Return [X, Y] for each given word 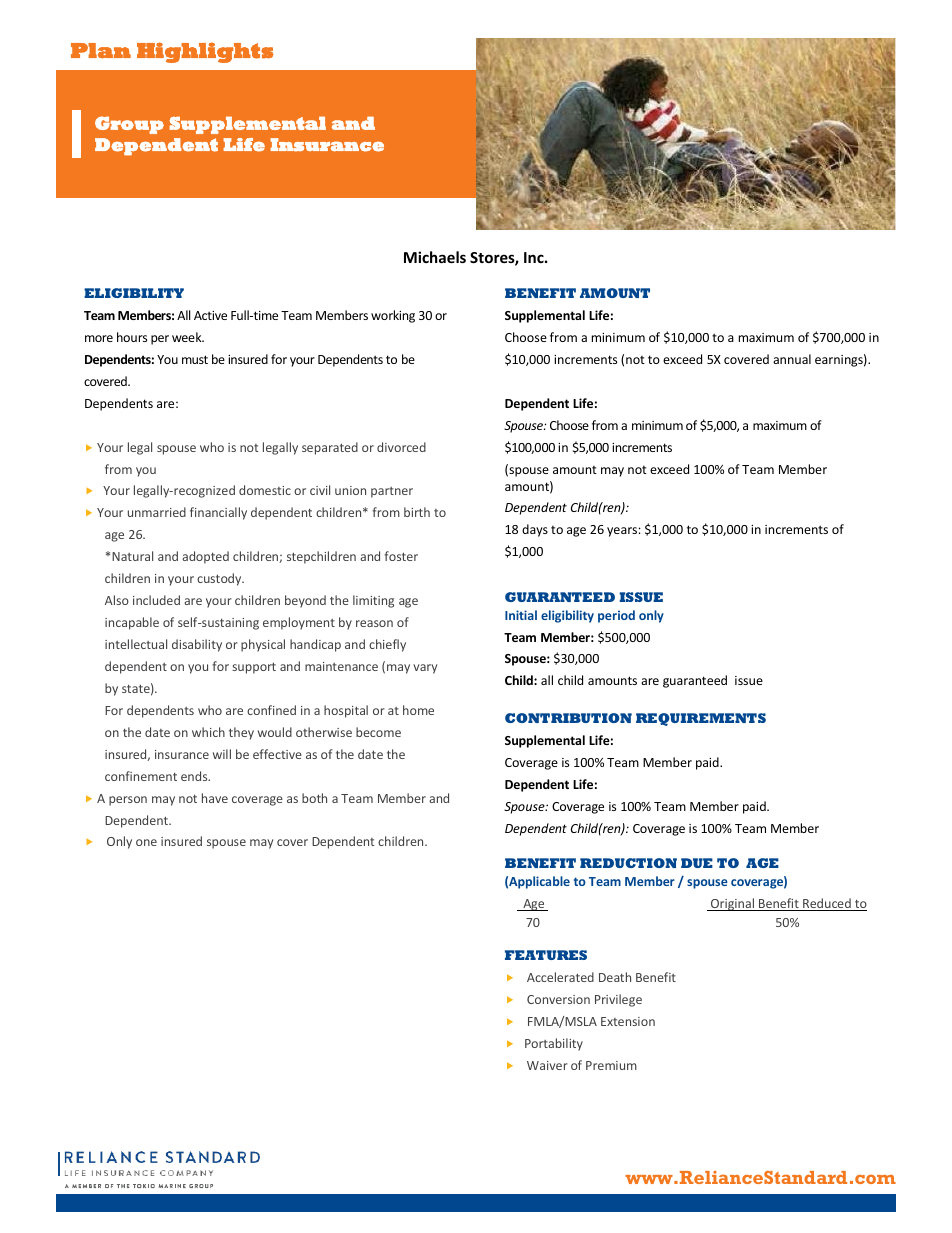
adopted [205, 557]
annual [792, 359]
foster [401, 556]
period [616, 616]
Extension [628, 1021]
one [146, 842]
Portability [554, 1044]
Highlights [205, 52]
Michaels [435, 257]
